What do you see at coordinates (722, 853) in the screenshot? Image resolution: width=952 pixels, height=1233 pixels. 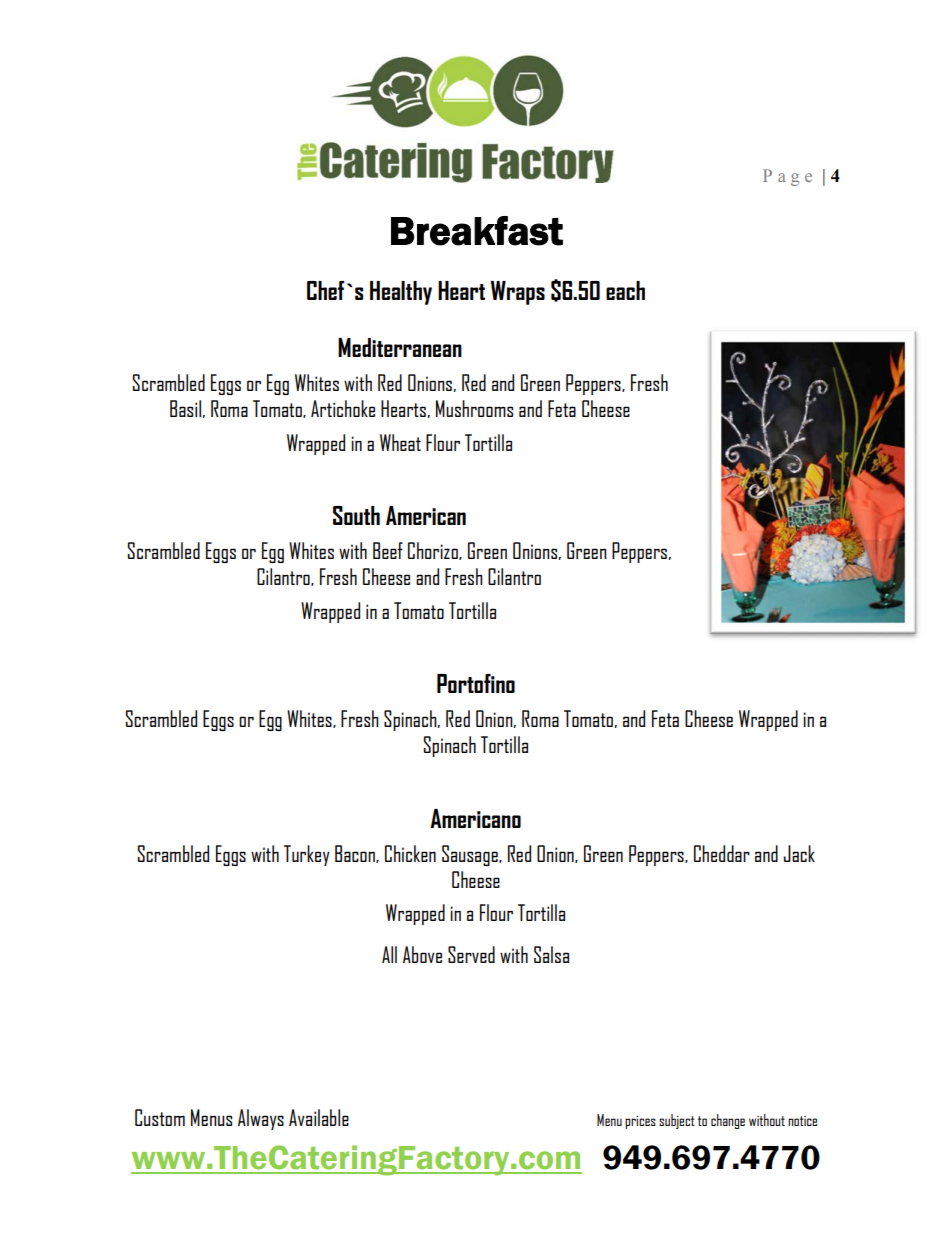 I see `Cheddar` at bounding box center [722, 853].
